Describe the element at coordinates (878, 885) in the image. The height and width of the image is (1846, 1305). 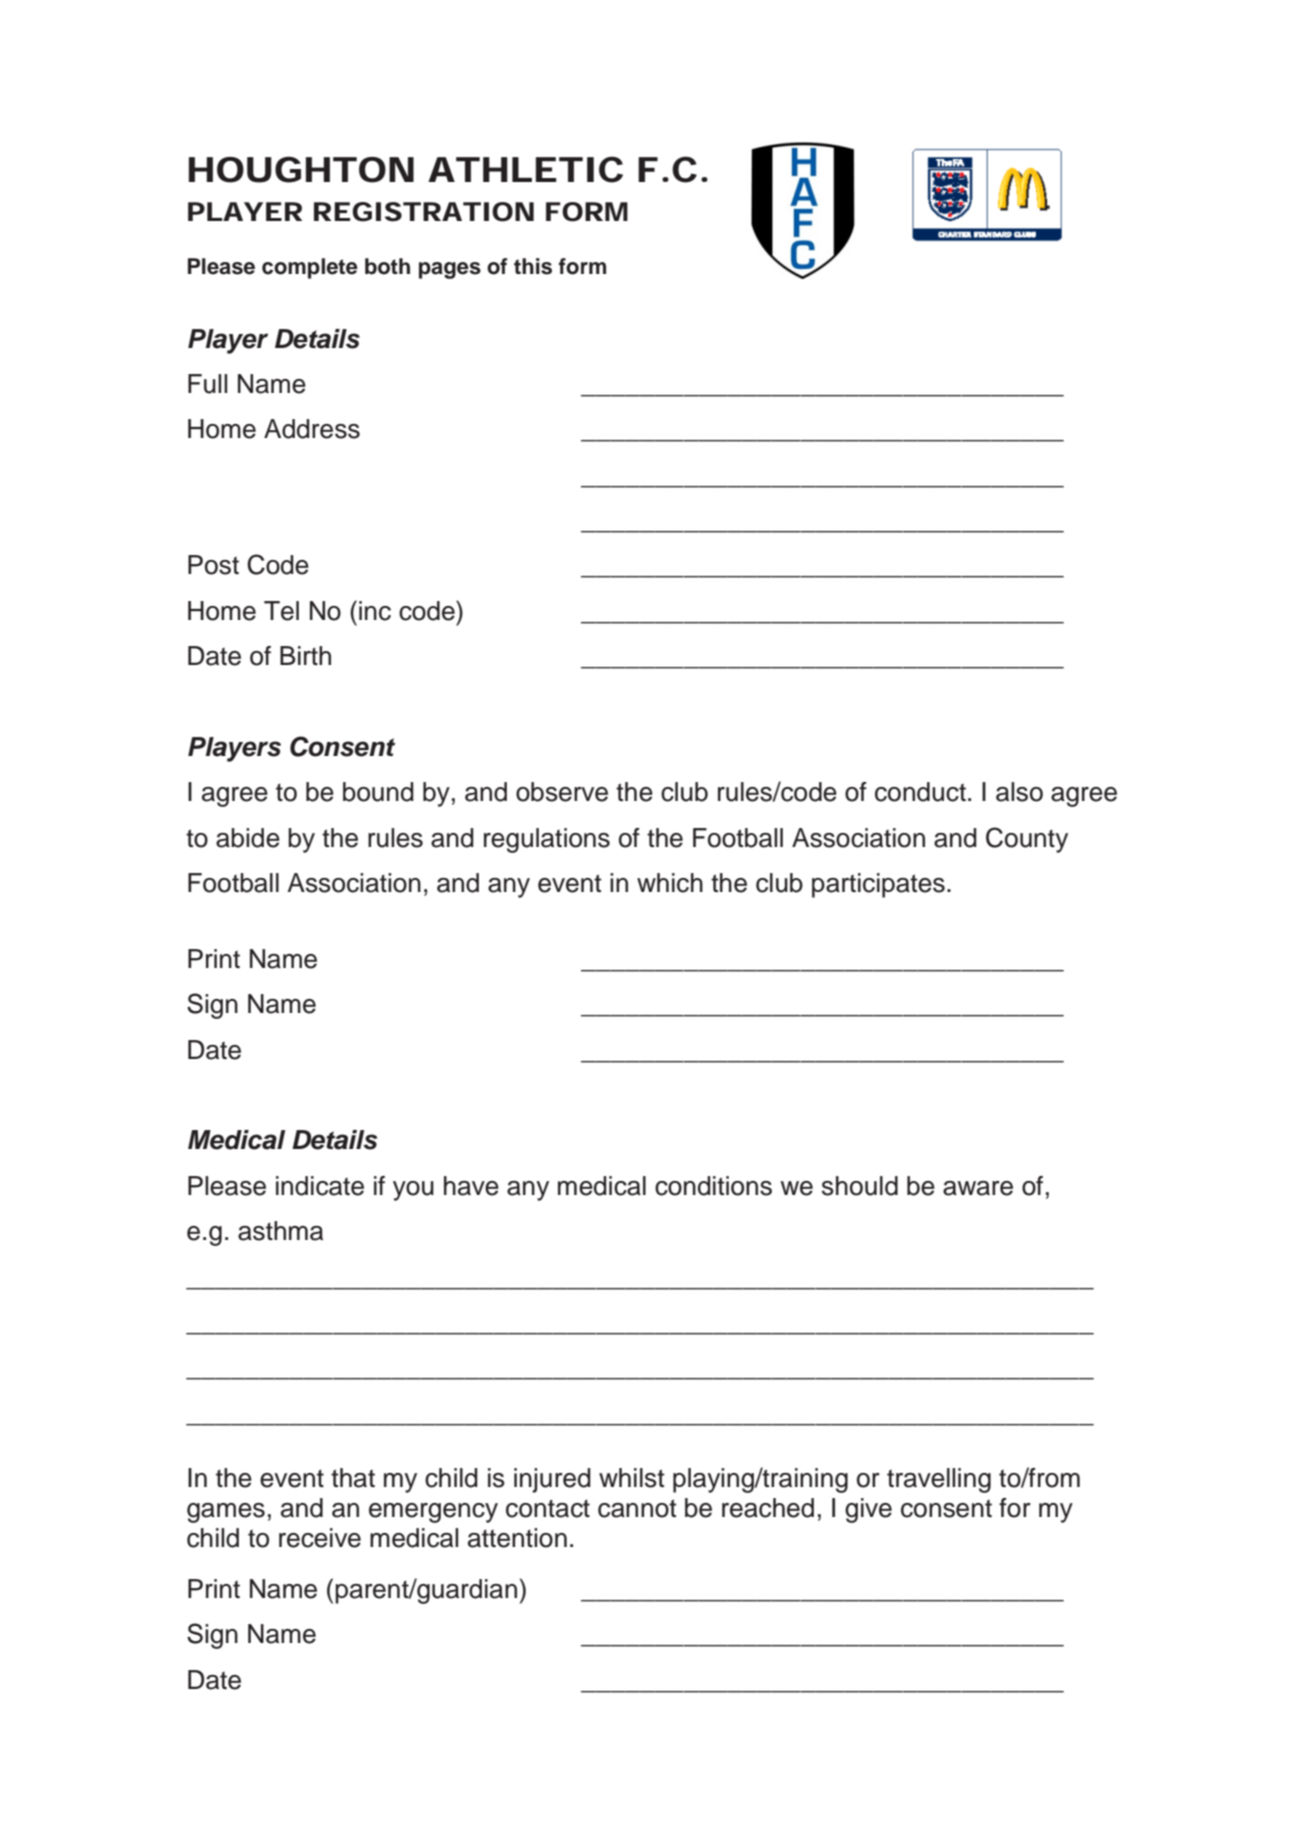
I see `participates` at that location.
